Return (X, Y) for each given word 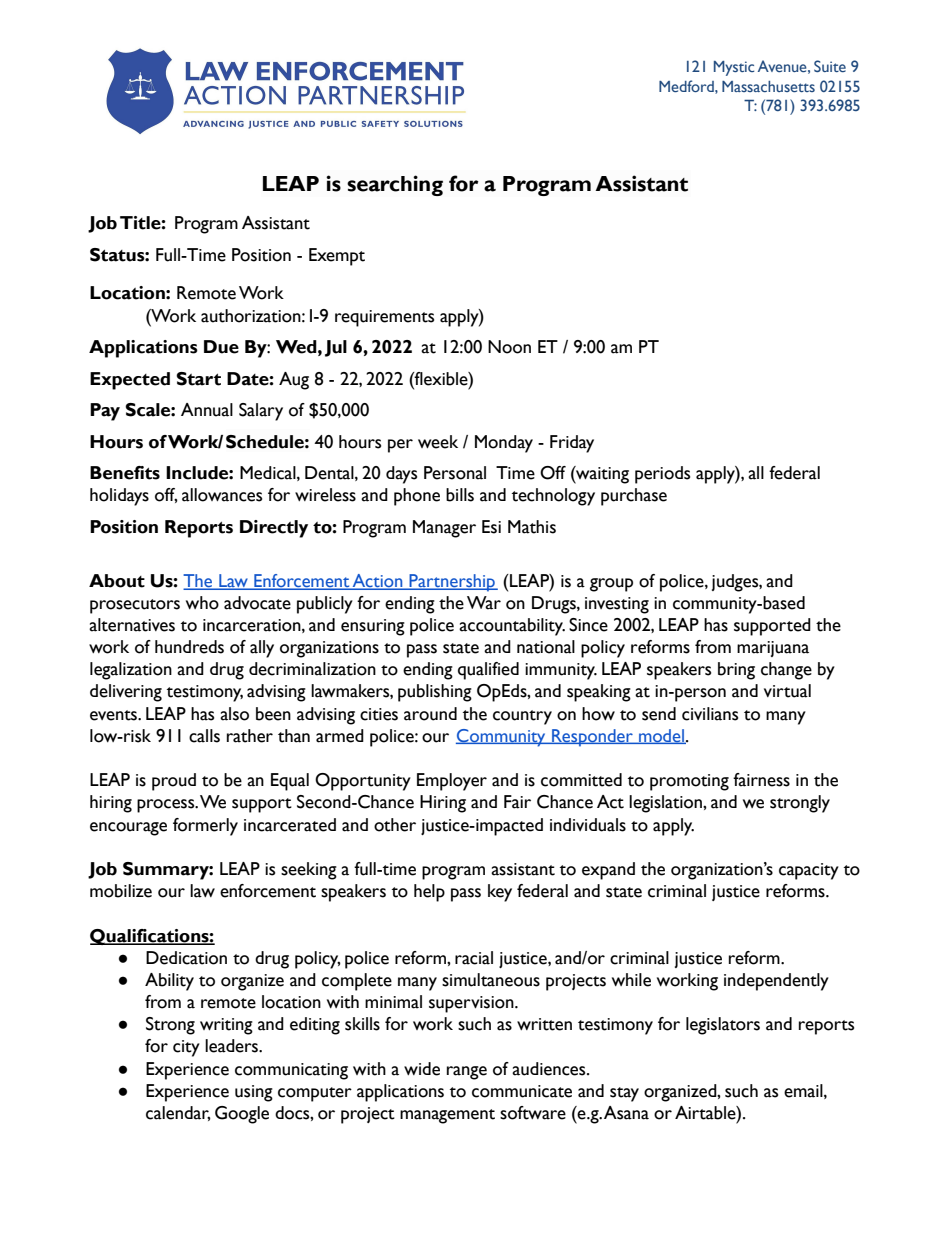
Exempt (337, 257)
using (254, 1093)
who (202, 603)
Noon (509, 347)
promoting (689, 782)
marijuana (773, 649)
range (467, 1073)
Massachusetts (768, 86)
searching (395, 185)
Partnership (452, 583)
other (395, 825)
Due (221, 347)
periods (662, 475)
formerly (205, 827)
